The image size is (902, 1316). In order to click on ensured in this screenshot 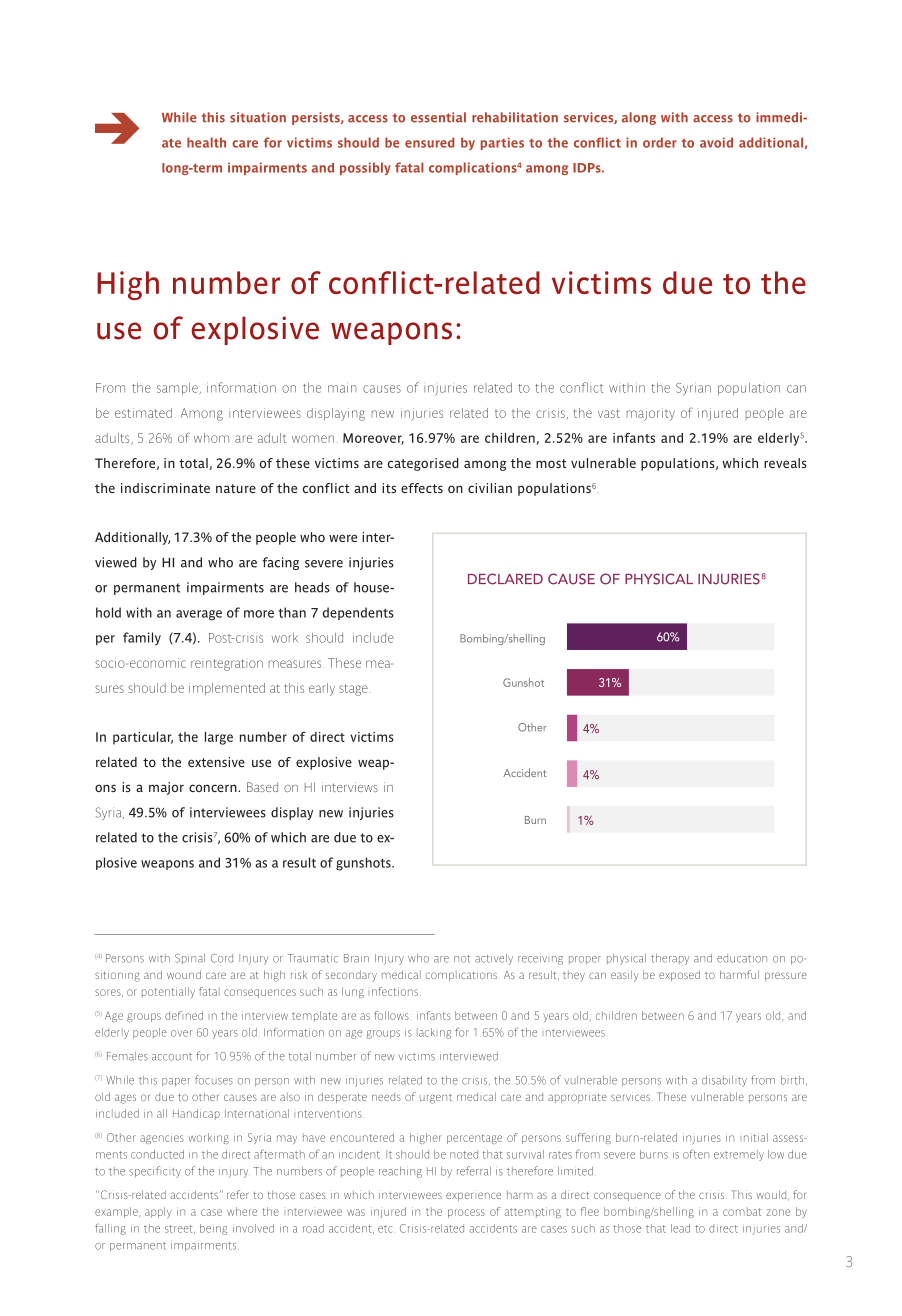, I will do `click(429, 142)`.
